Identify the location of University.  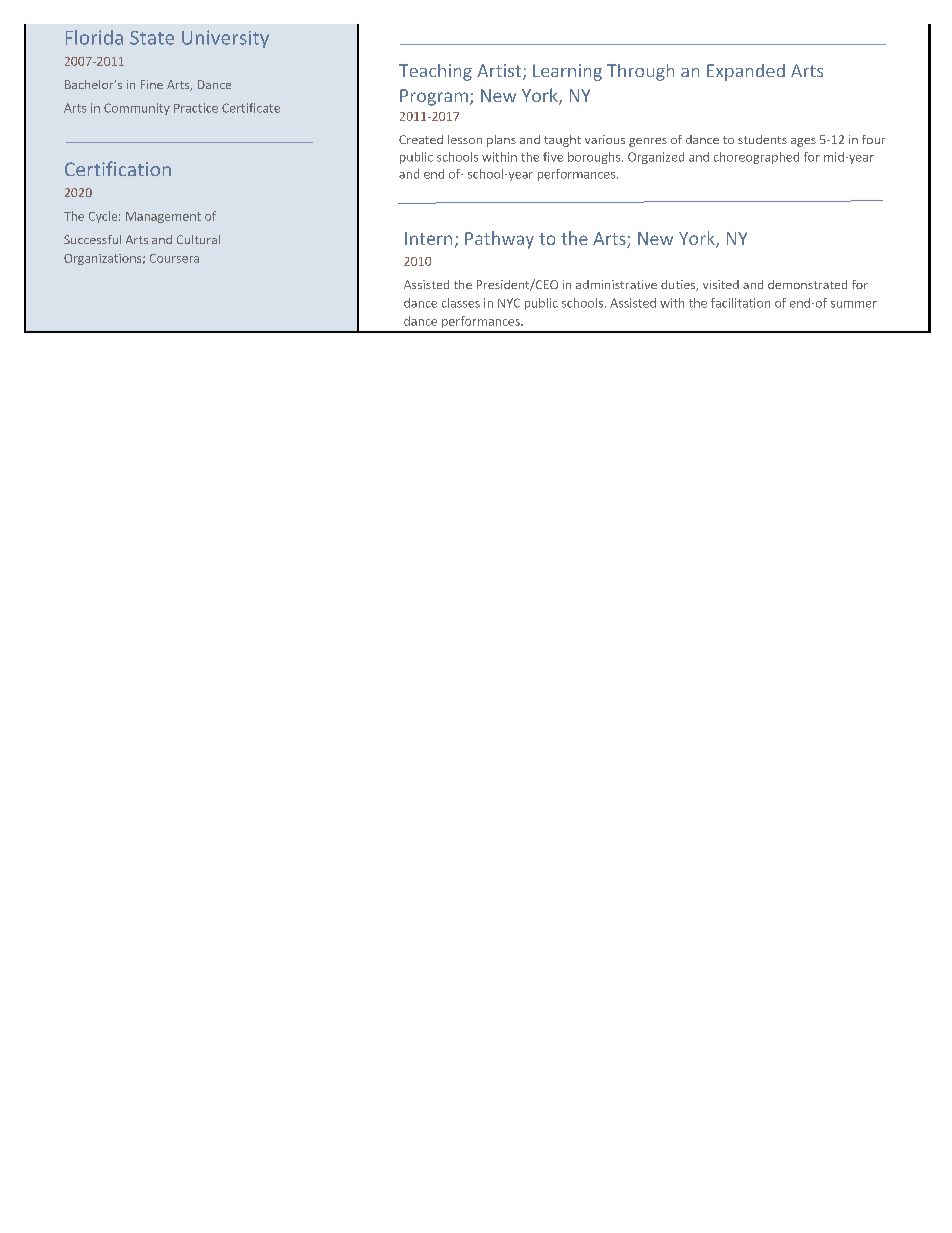
(225, 39).
